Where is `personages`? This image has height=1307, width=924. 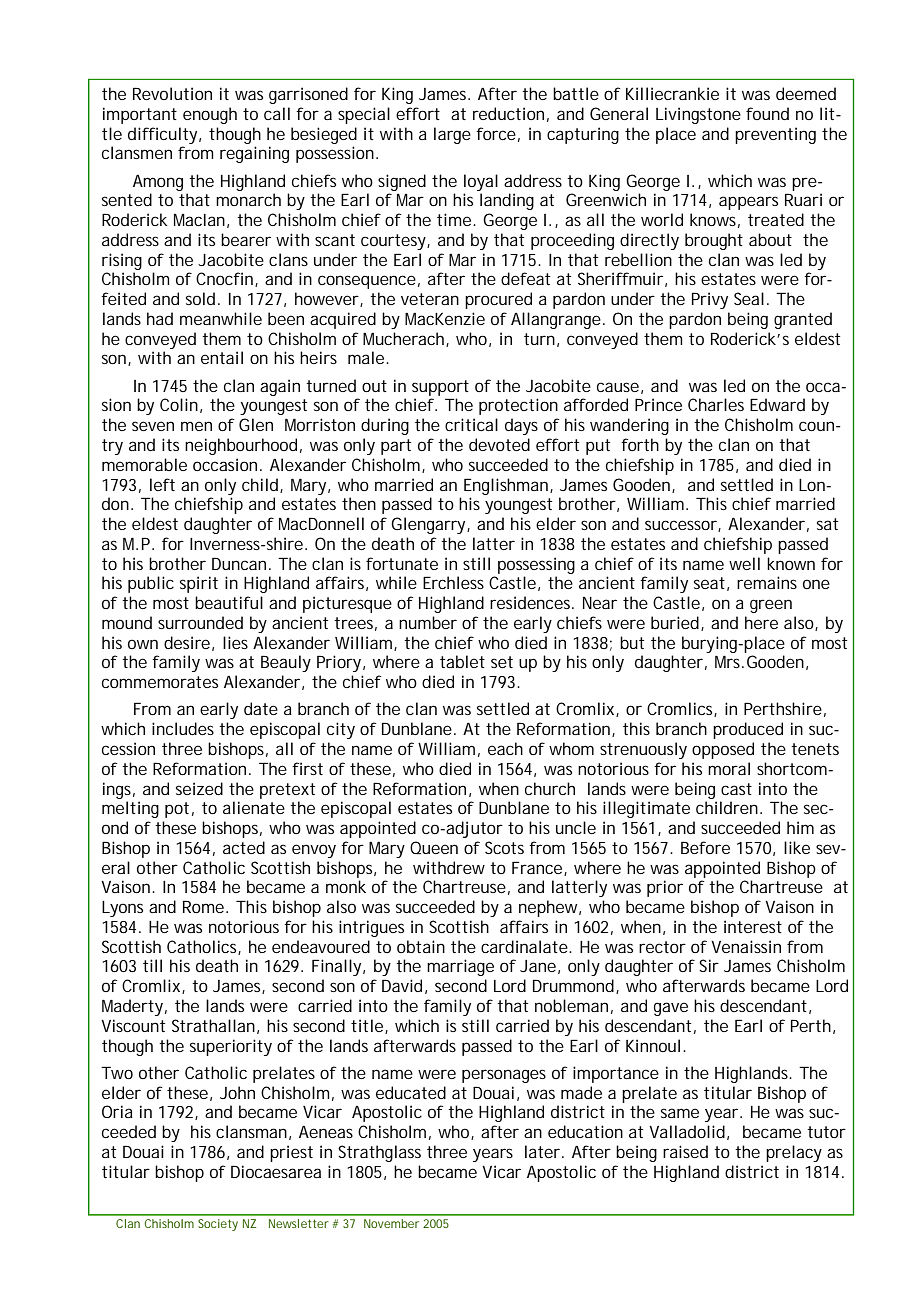
personages is located at coordinates (504, 1076).
